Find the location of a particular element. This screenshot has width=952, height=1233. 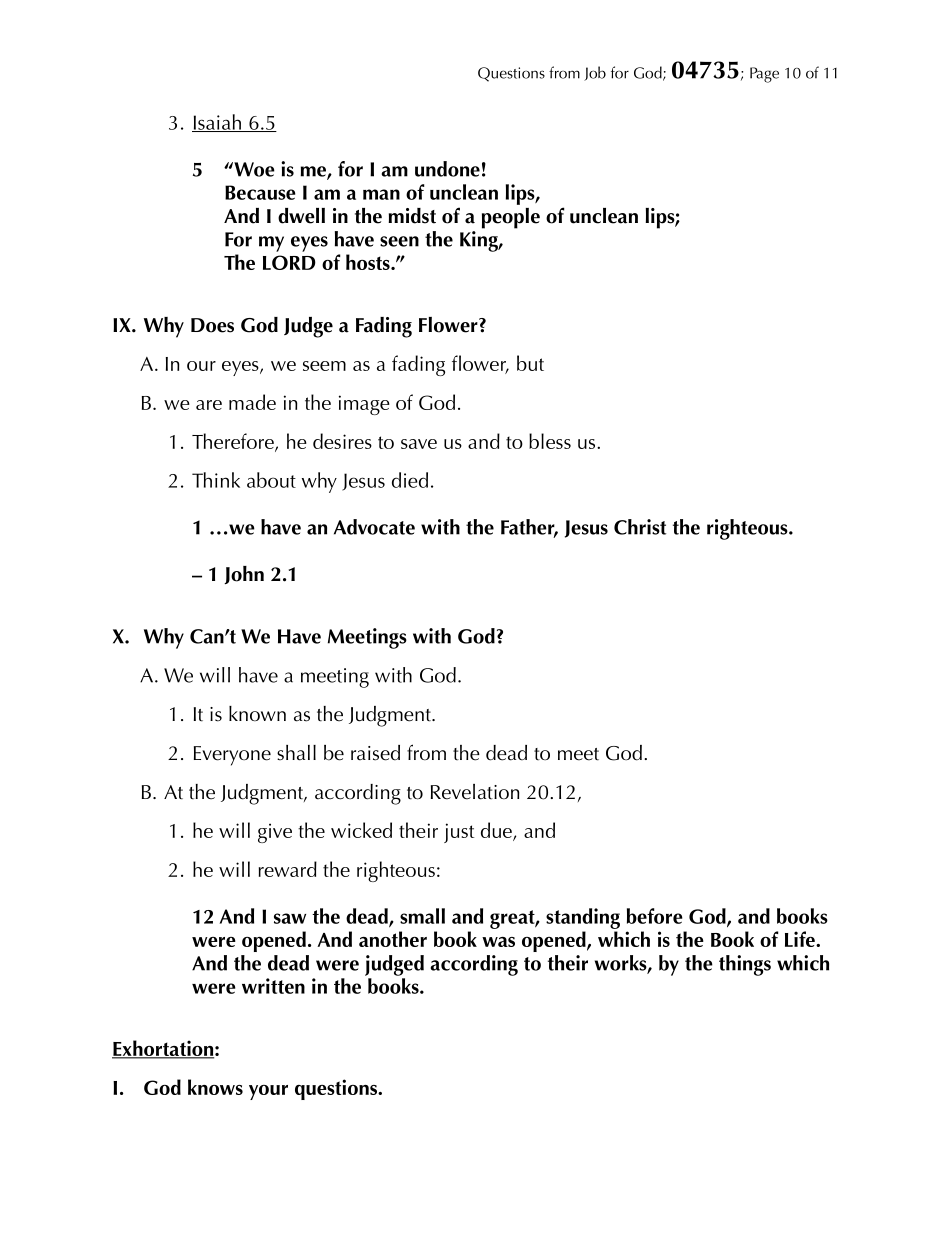

Advocate is located at coordinates (374, 527).
